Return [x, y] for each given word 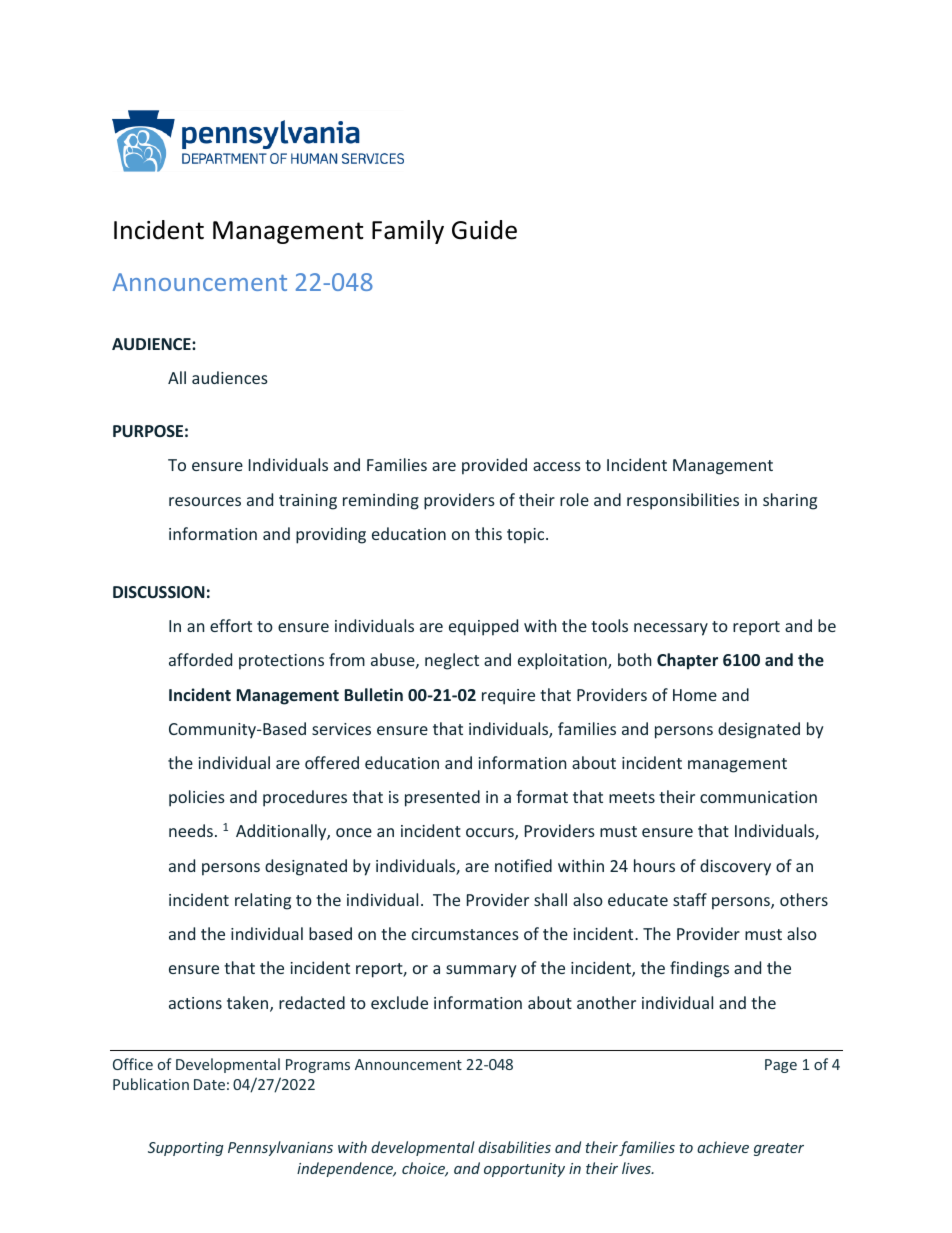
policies [197, 798]
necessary [671, 629]
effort [231, 625]
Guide [484, 230]
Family [408, 232]
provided [494, 466]
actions [195, 1003]
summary [481, 971]
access [557, 466]
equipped [483, 627]
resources [205, 501]
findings [699, 969]
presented [442, 798]
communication [758, 797]
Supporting [186, 1149]
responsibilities [683, 501]
